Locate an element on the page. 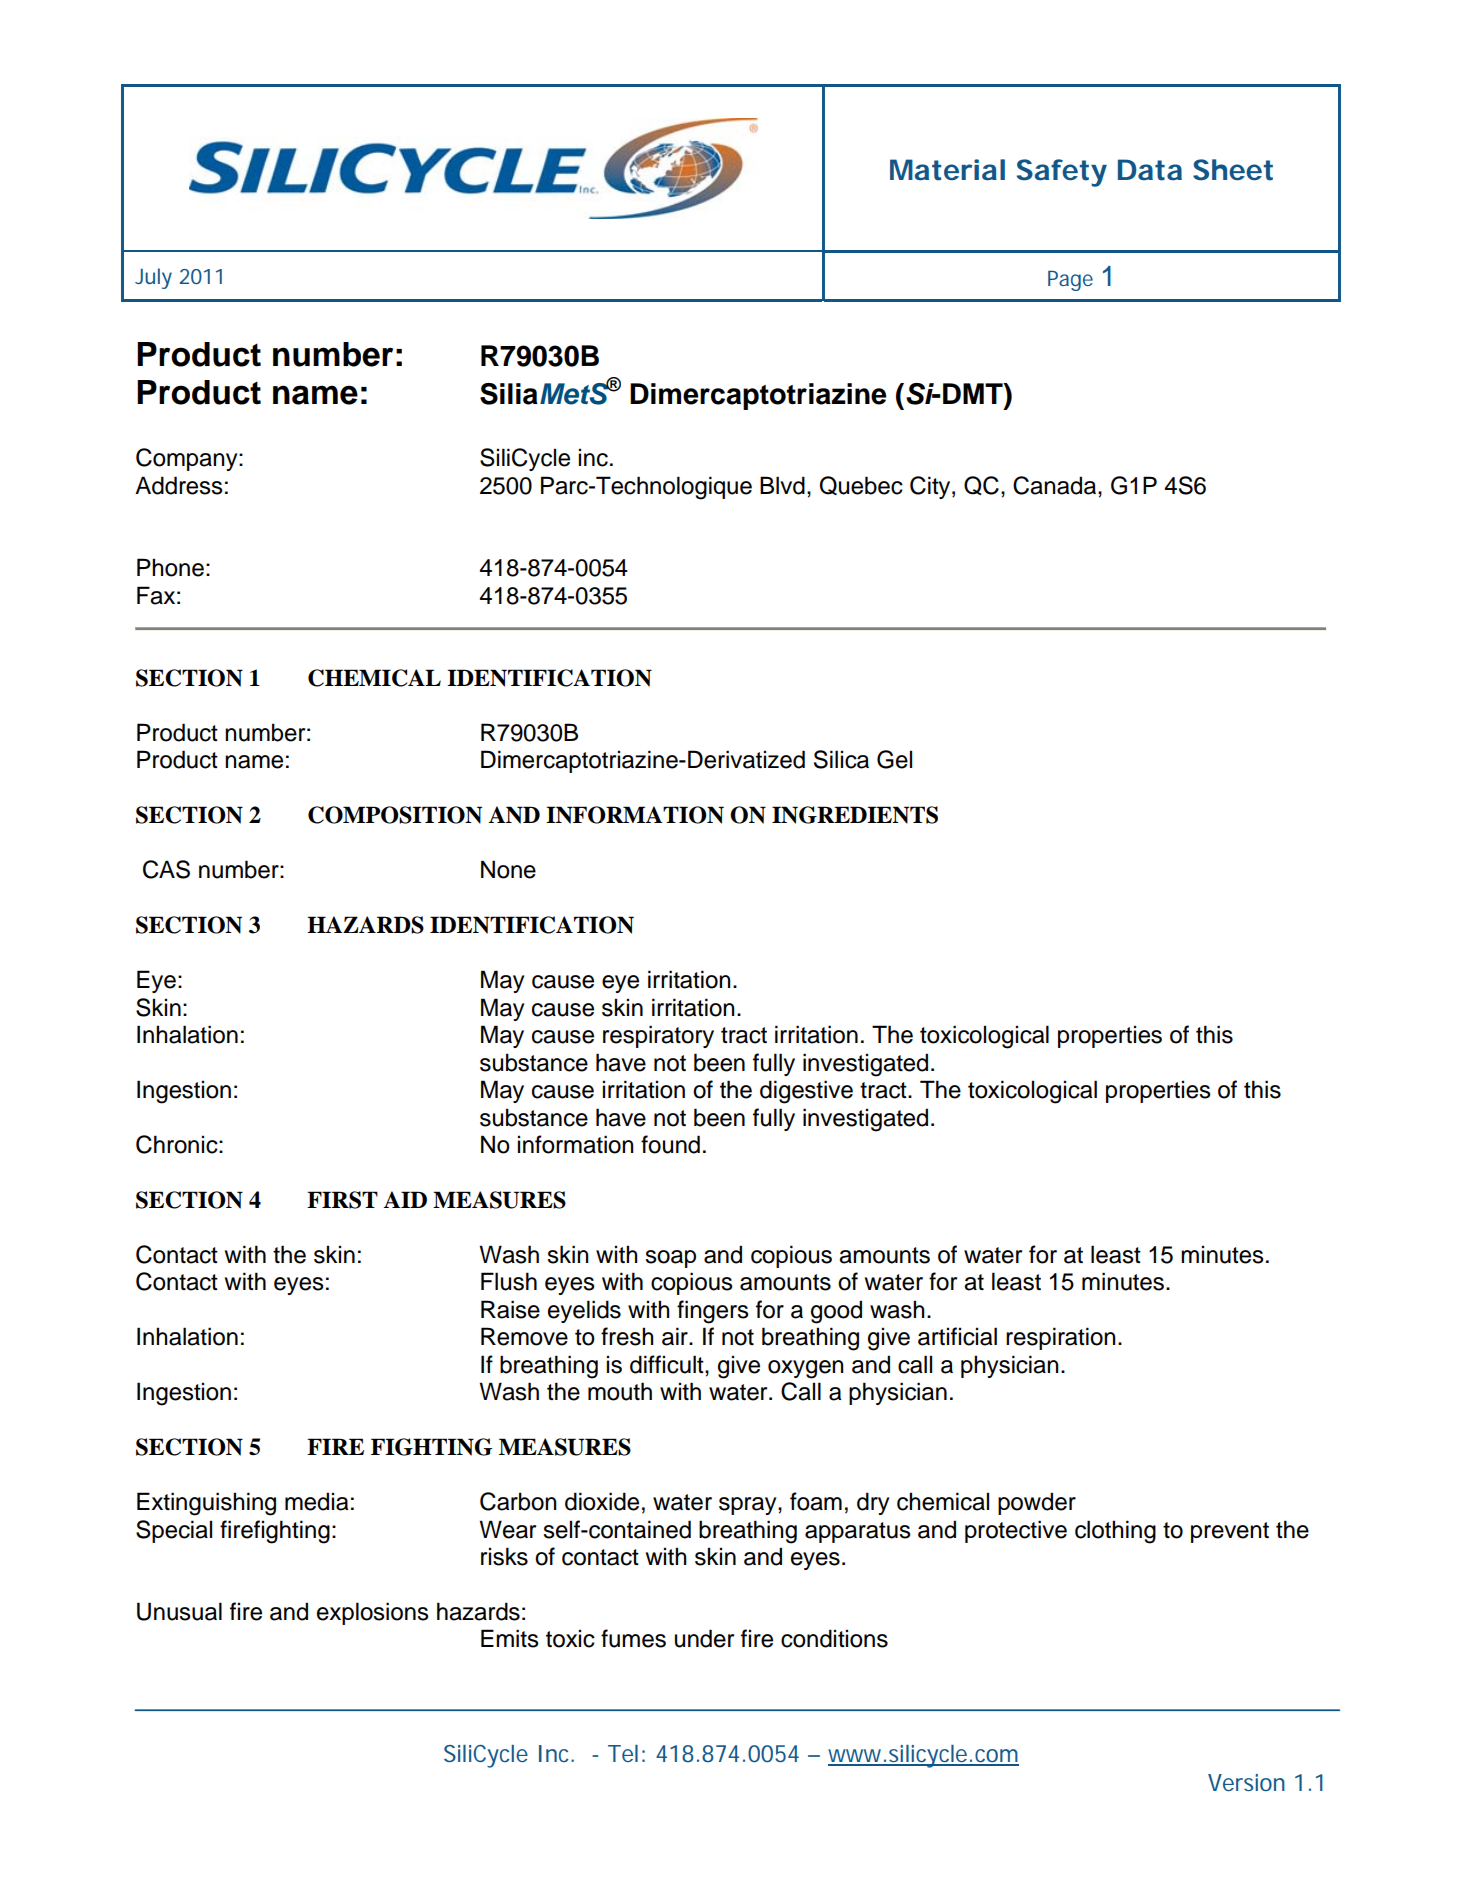 This image has height=1892, width=1462. Version is located at coordinates (1246, 1782).
